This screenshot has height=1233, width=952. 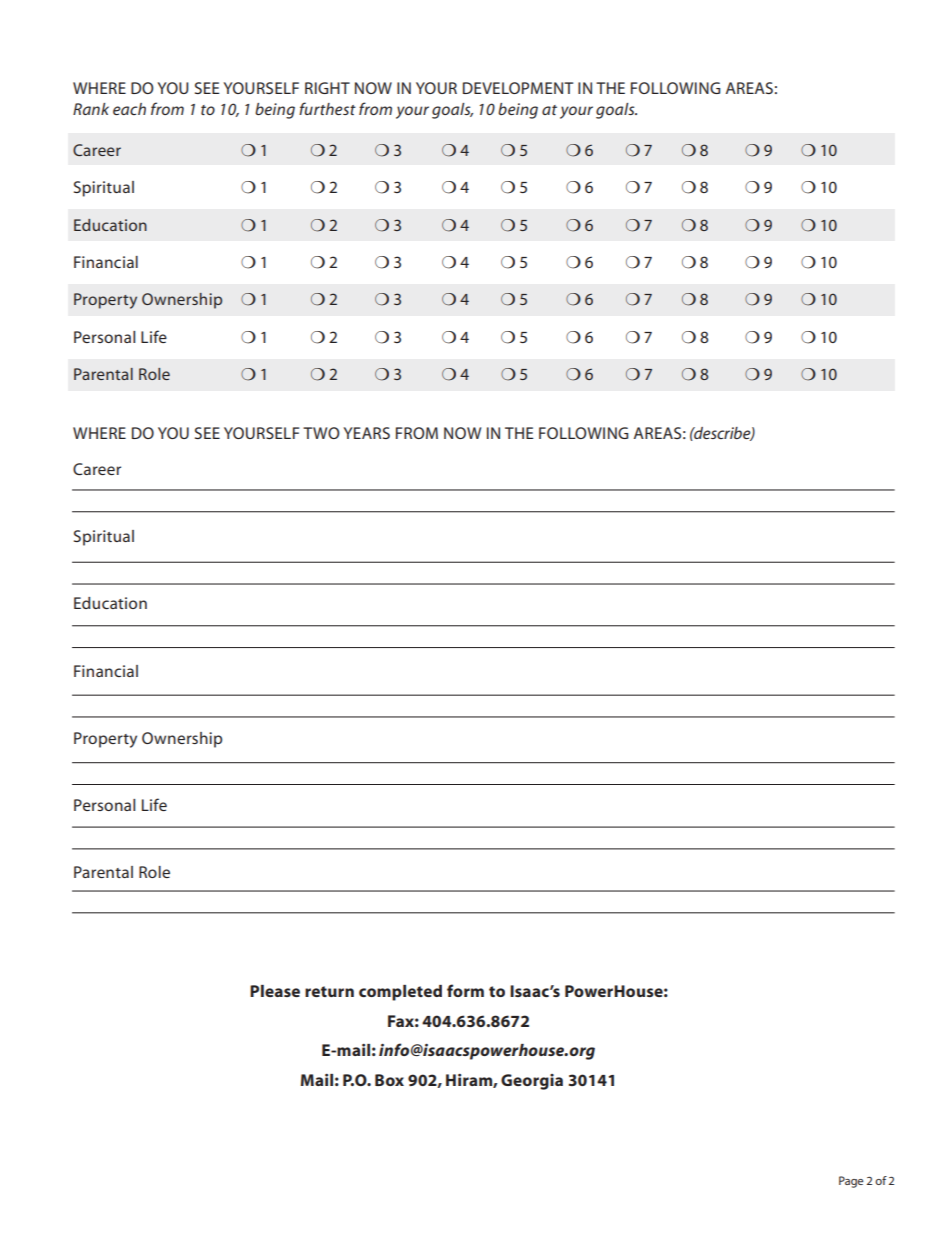 What do you see at coordinates (367, 433) in the screenshot?
I see `YEARS` at bounding box center [367, 433].
